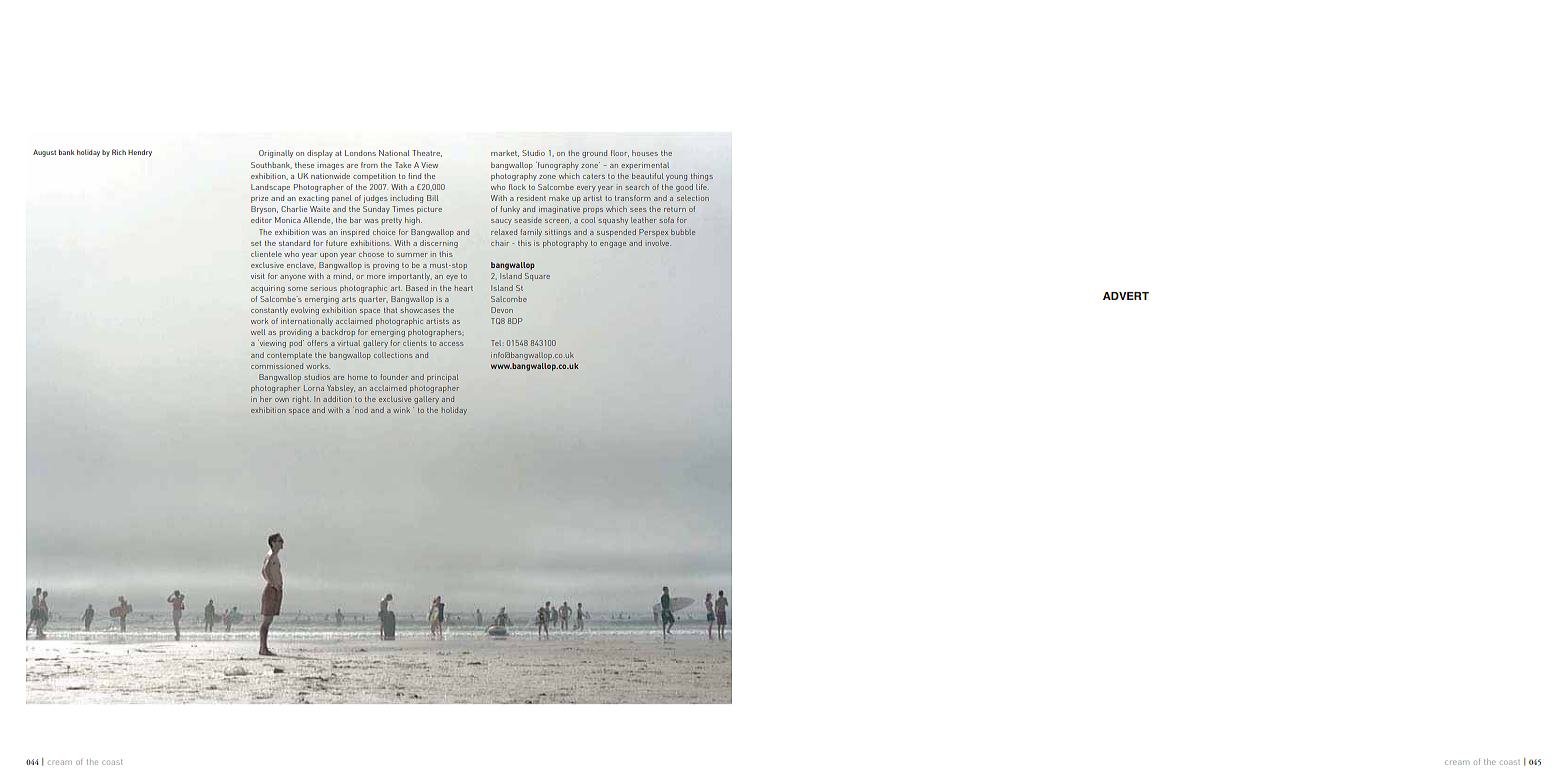  I want to click on own, so click(282, 400).
